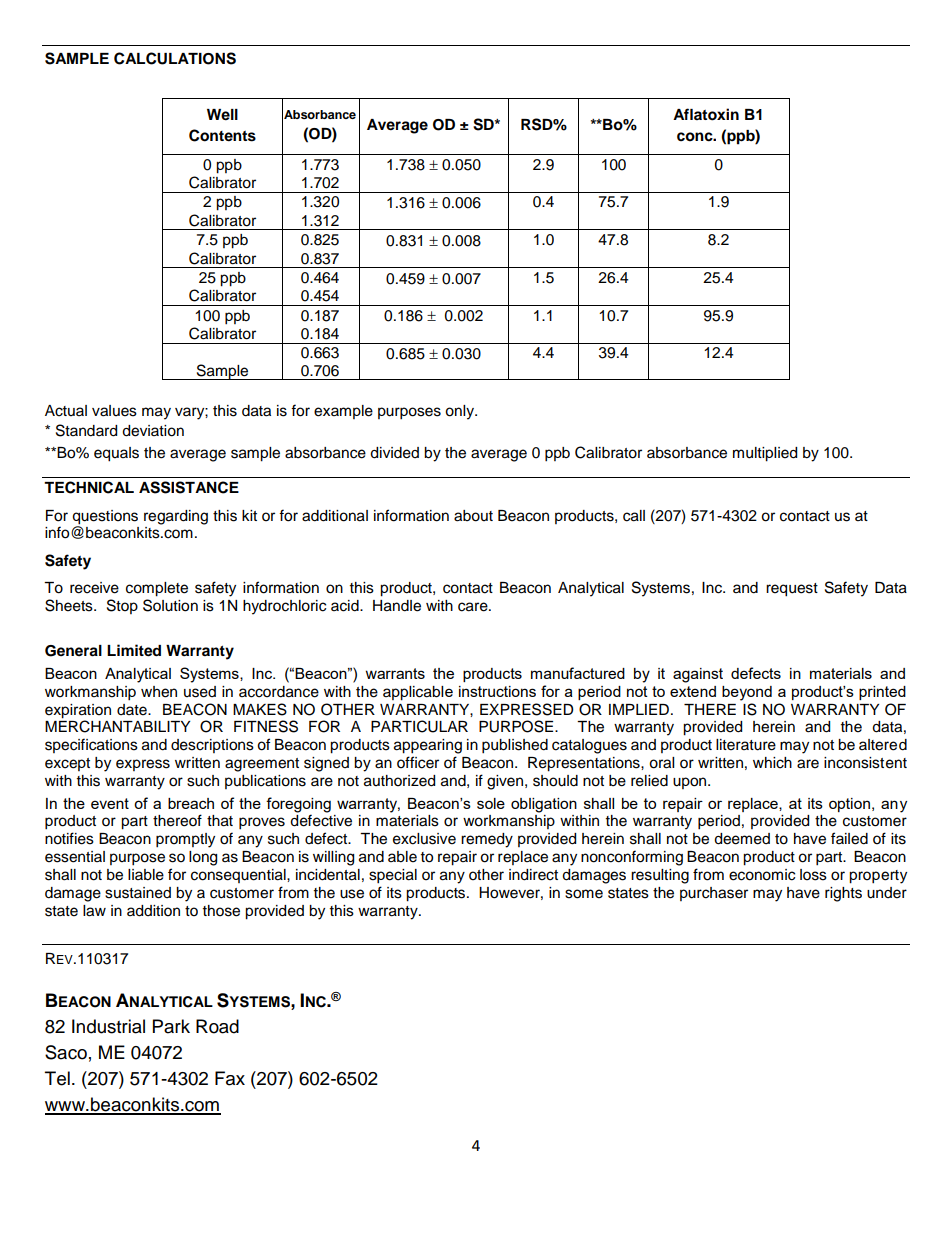 This image has height=1233, width=952. I want to click on complete, so click(157, 589).
